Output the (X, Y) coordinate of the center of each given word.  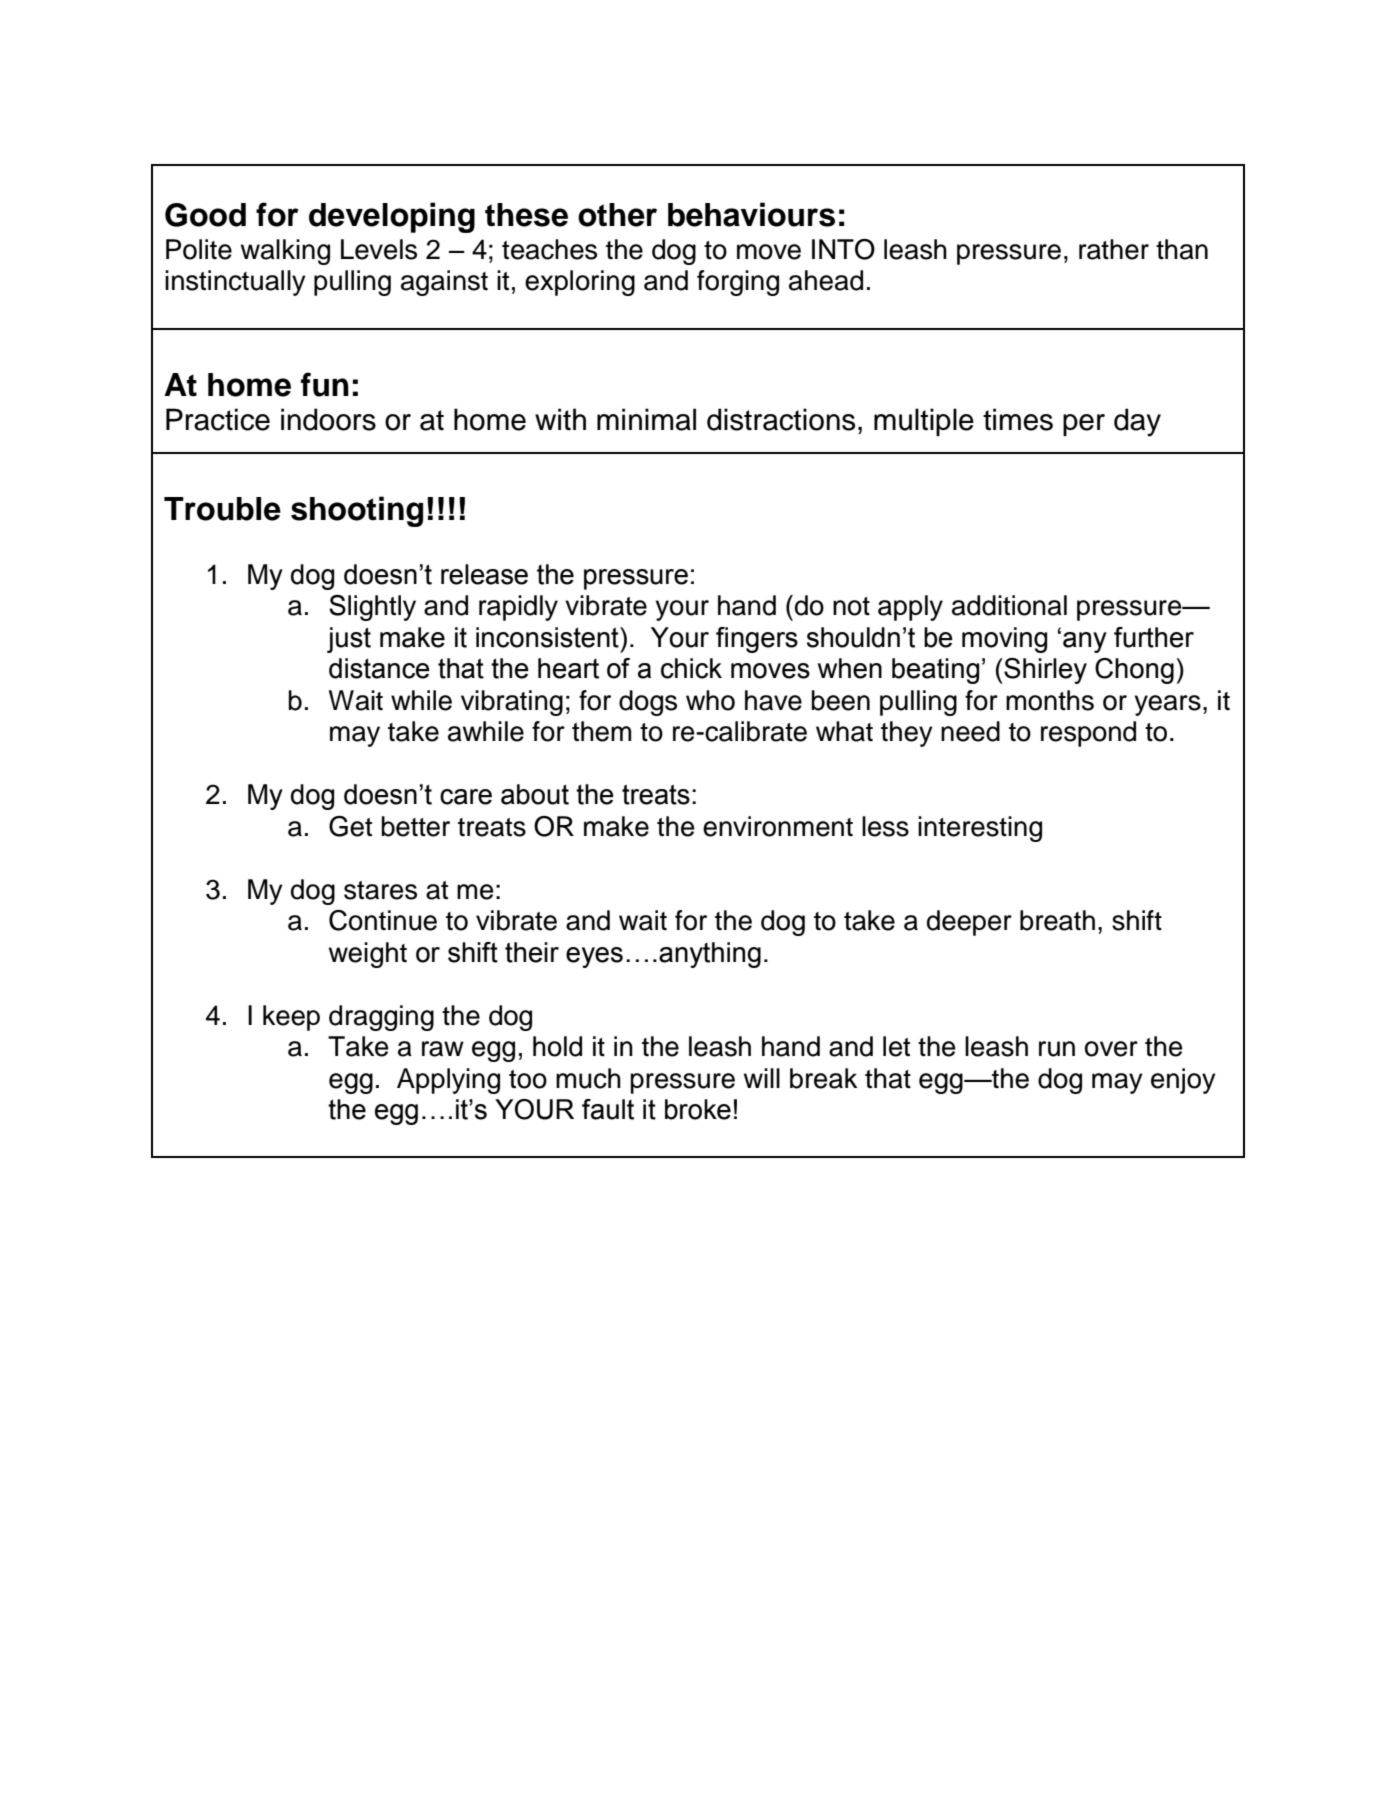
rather (1114, 249)
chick (691, 668)
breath (1057, 920)
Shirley (1044, 671)
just (349, 640)
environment (778, 826)
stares (380, 890)
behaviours (751, 214)
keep (291, 1018)
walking (285, 252)
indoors (328, 419)
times (1018, 419)
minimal (646, 419)
